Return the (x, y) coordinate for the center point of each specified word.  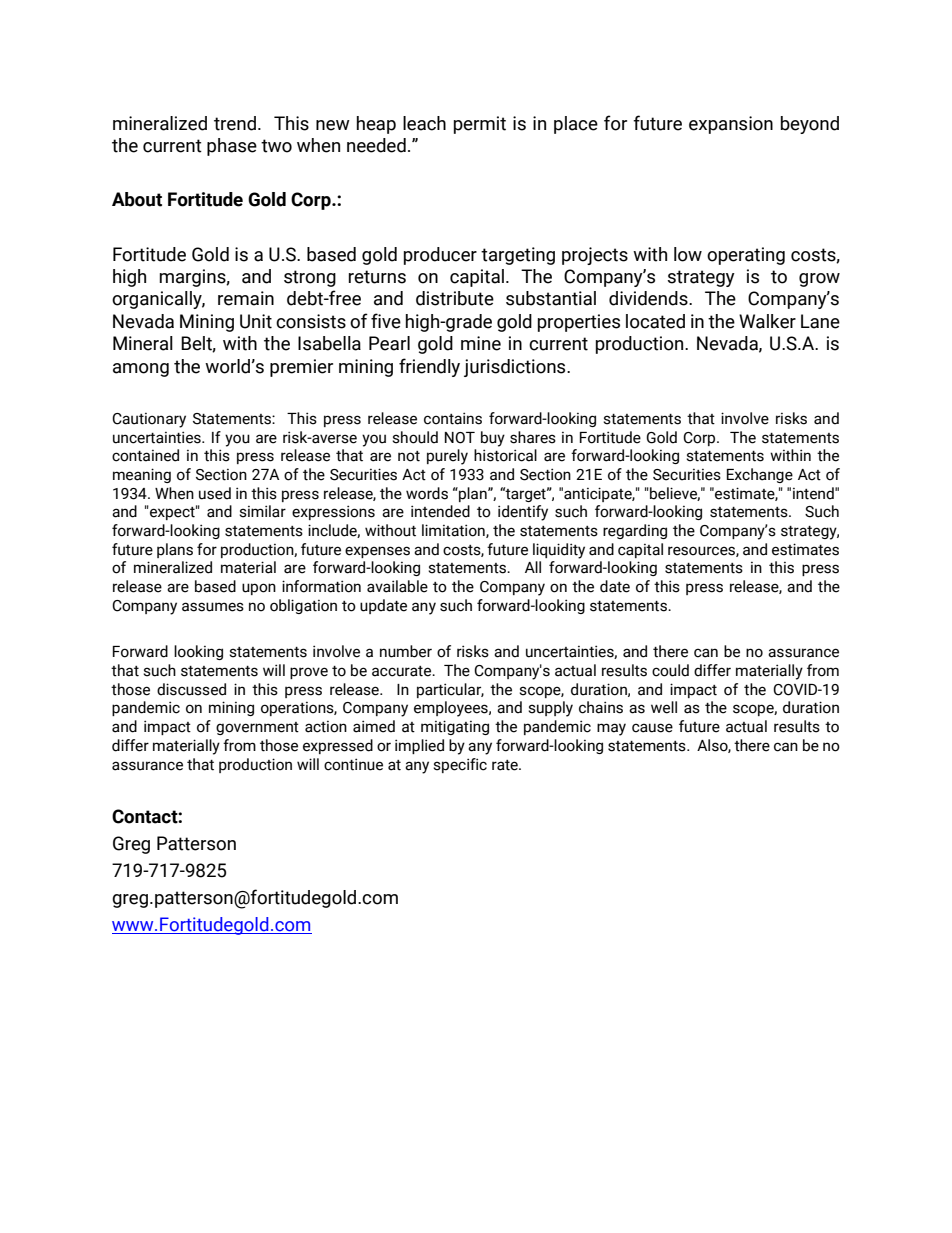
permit (480, 125)
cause (652, 728)
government (257, 728)
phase (232, 147)
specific (460, 765)
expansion (731, 125)
